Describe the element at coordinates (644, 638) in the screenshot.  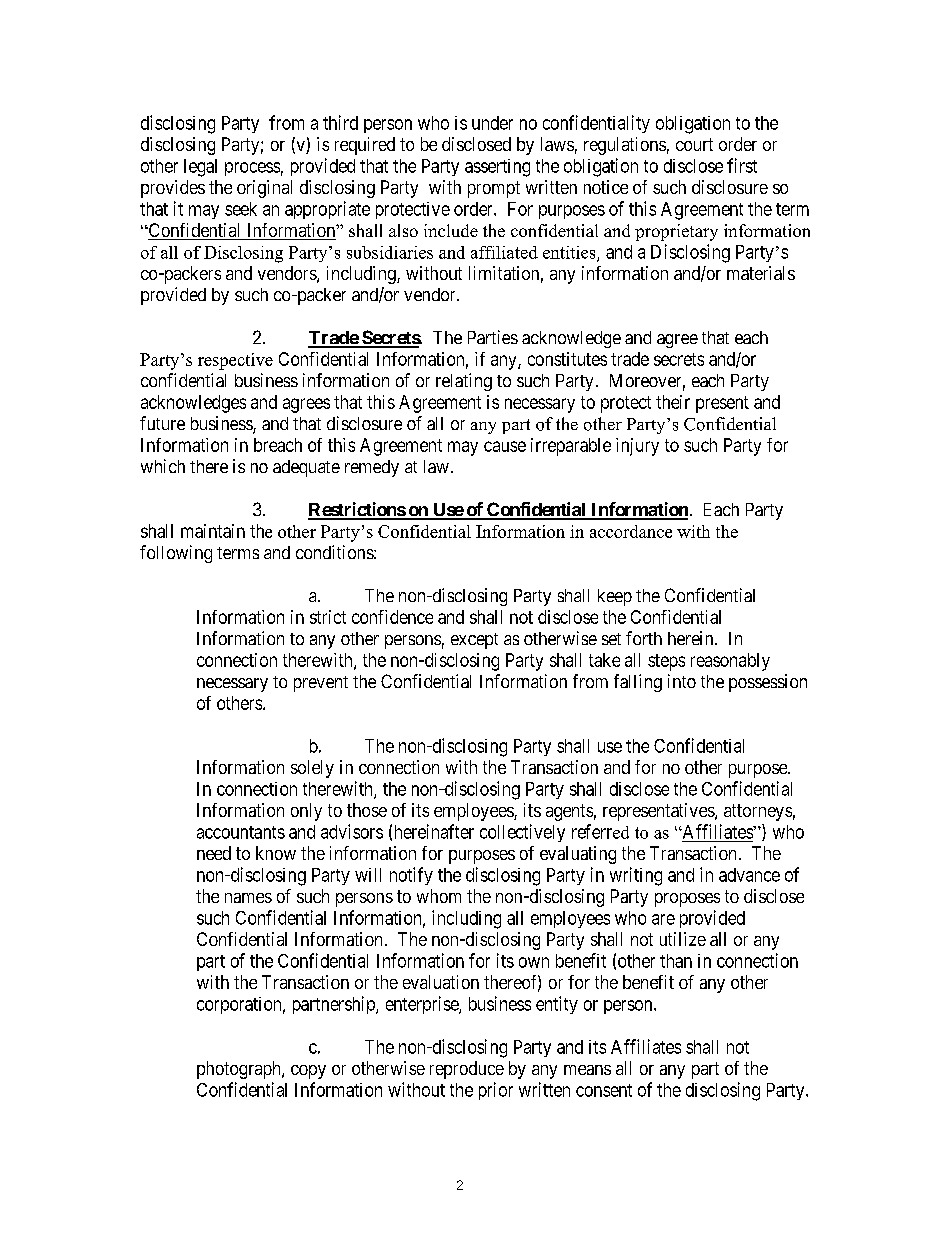
I see `forth` at that location.
